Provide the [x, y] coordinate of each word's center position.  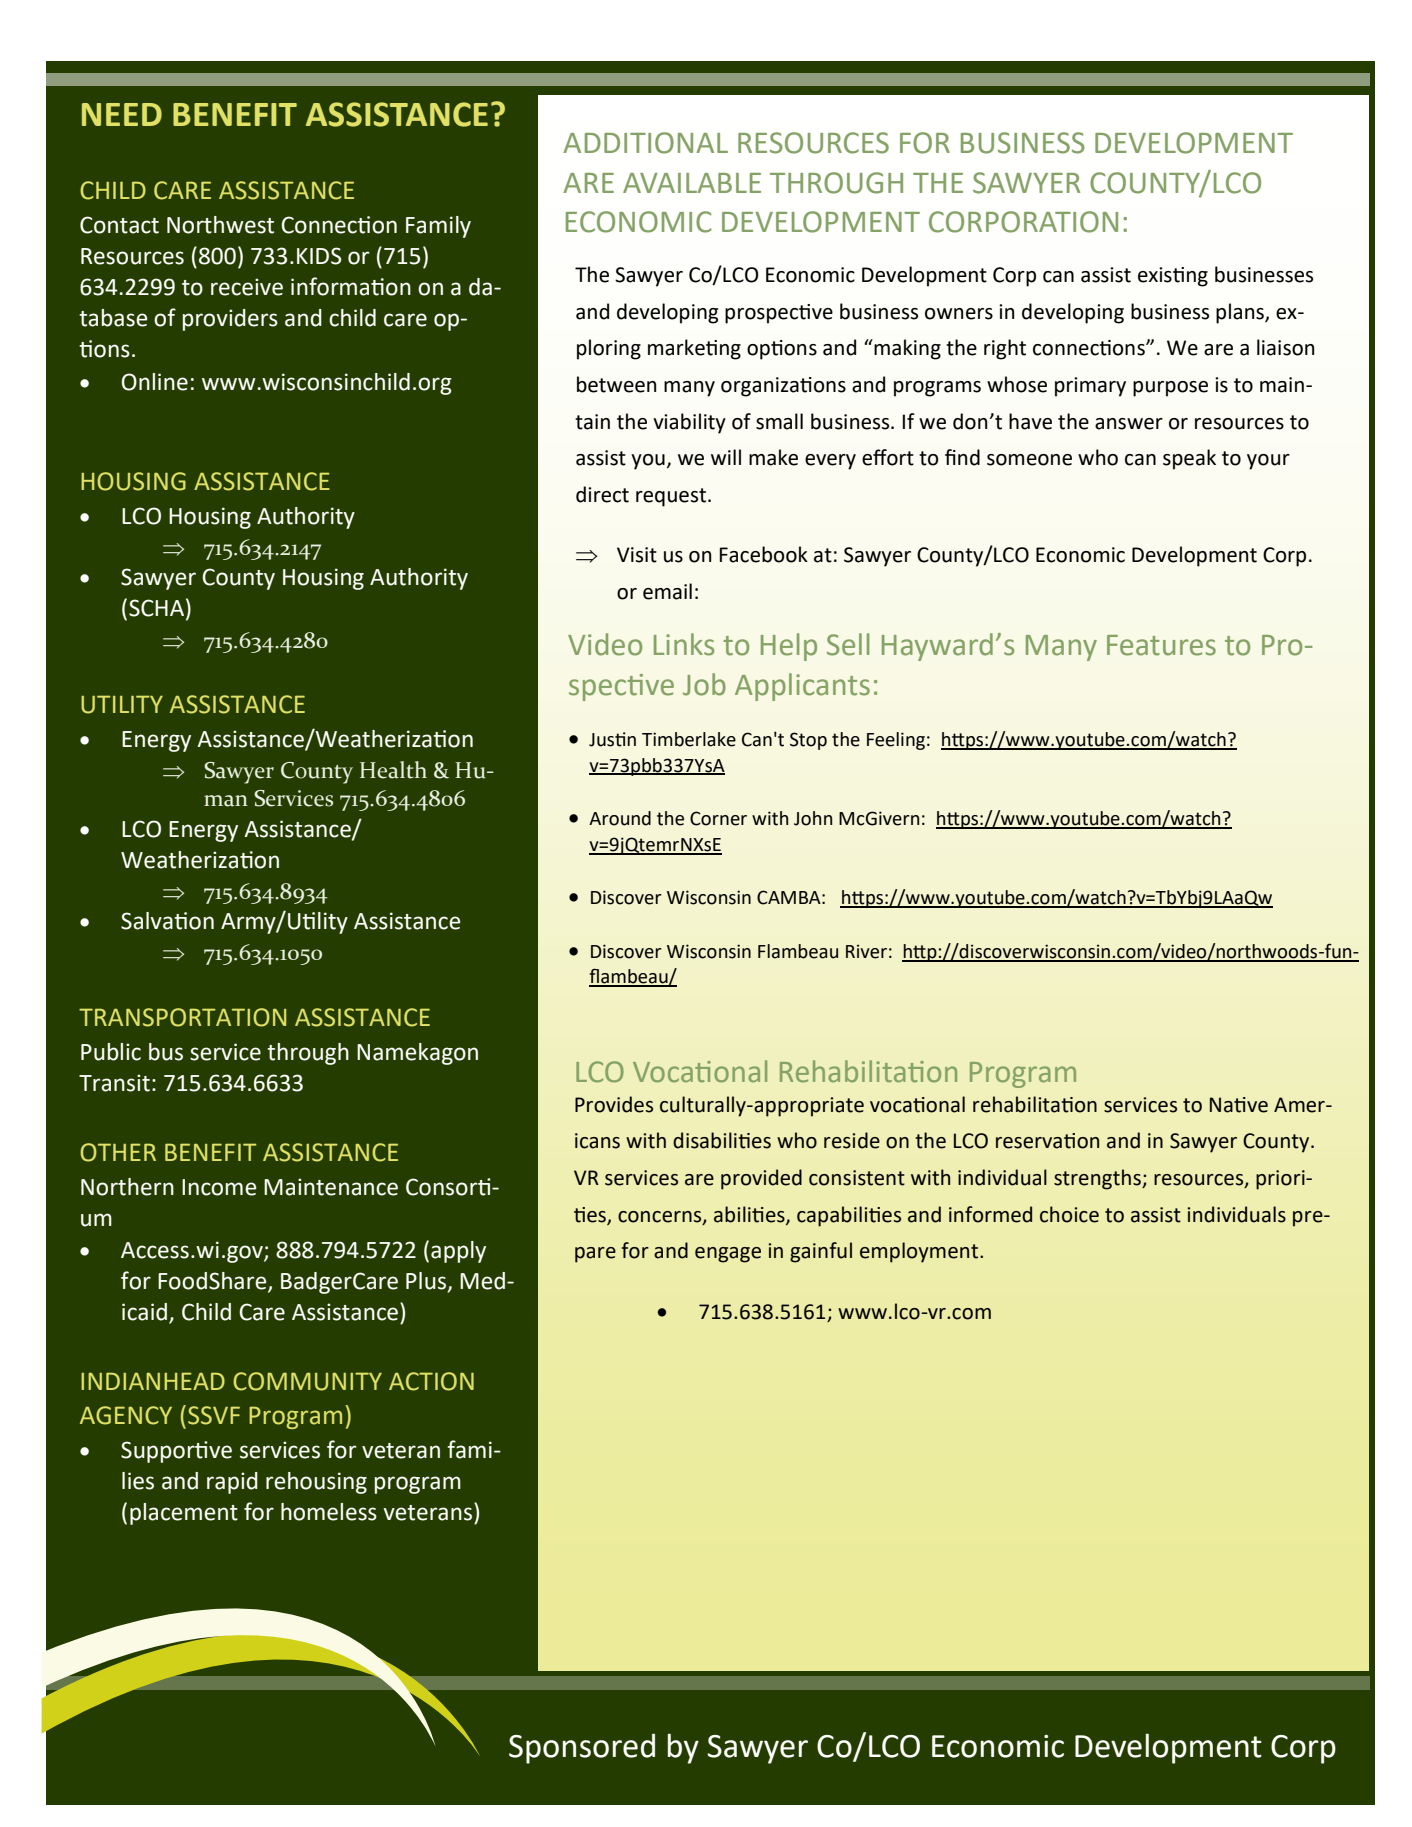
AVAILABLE [692, 183]
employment [919, 1252]
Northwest [220, 225]
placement [184, 1514]
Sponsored [582, 1748]
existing [1173, 277]
